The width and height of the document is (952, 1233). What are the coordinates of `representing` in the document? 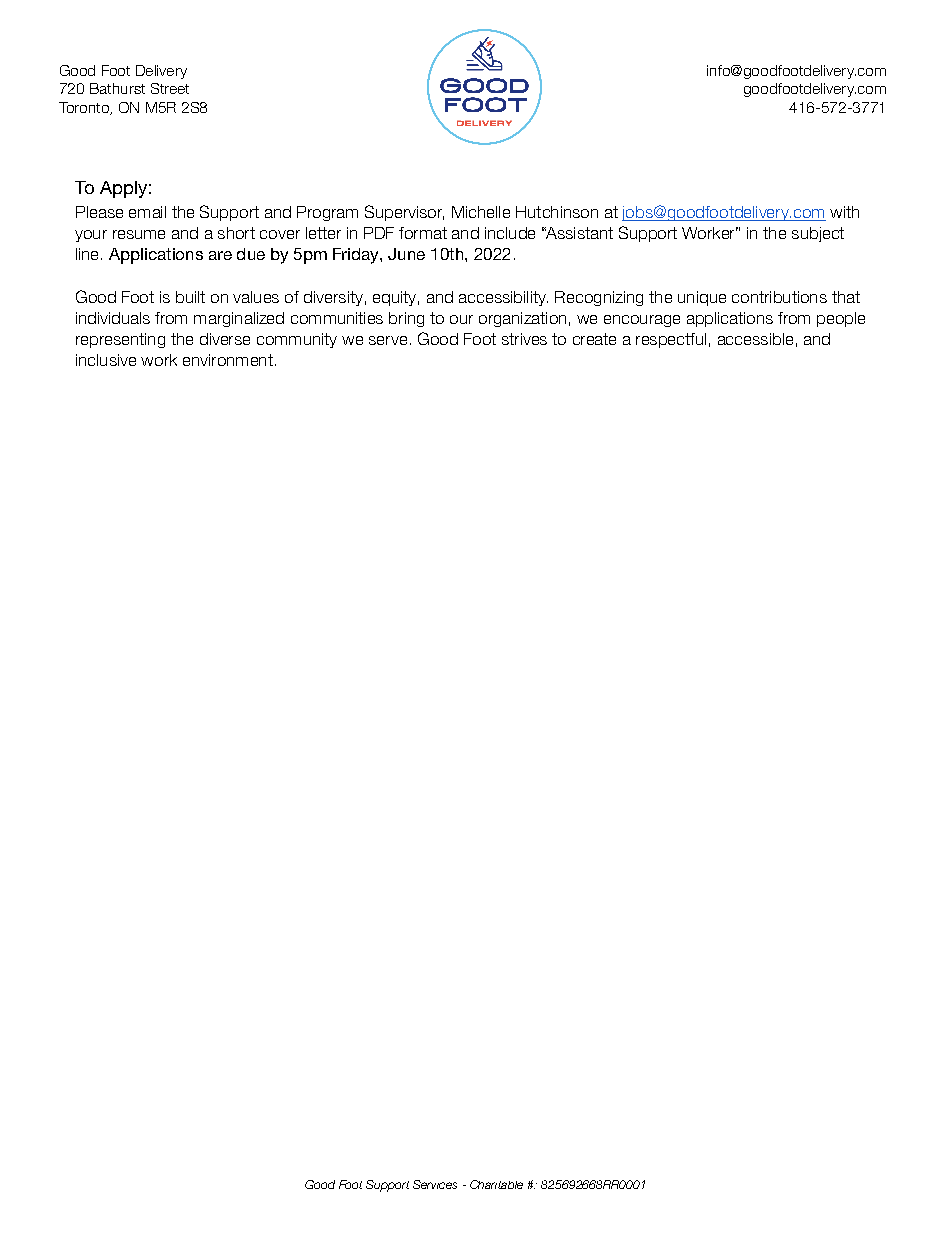 It's located at (120, 340).
